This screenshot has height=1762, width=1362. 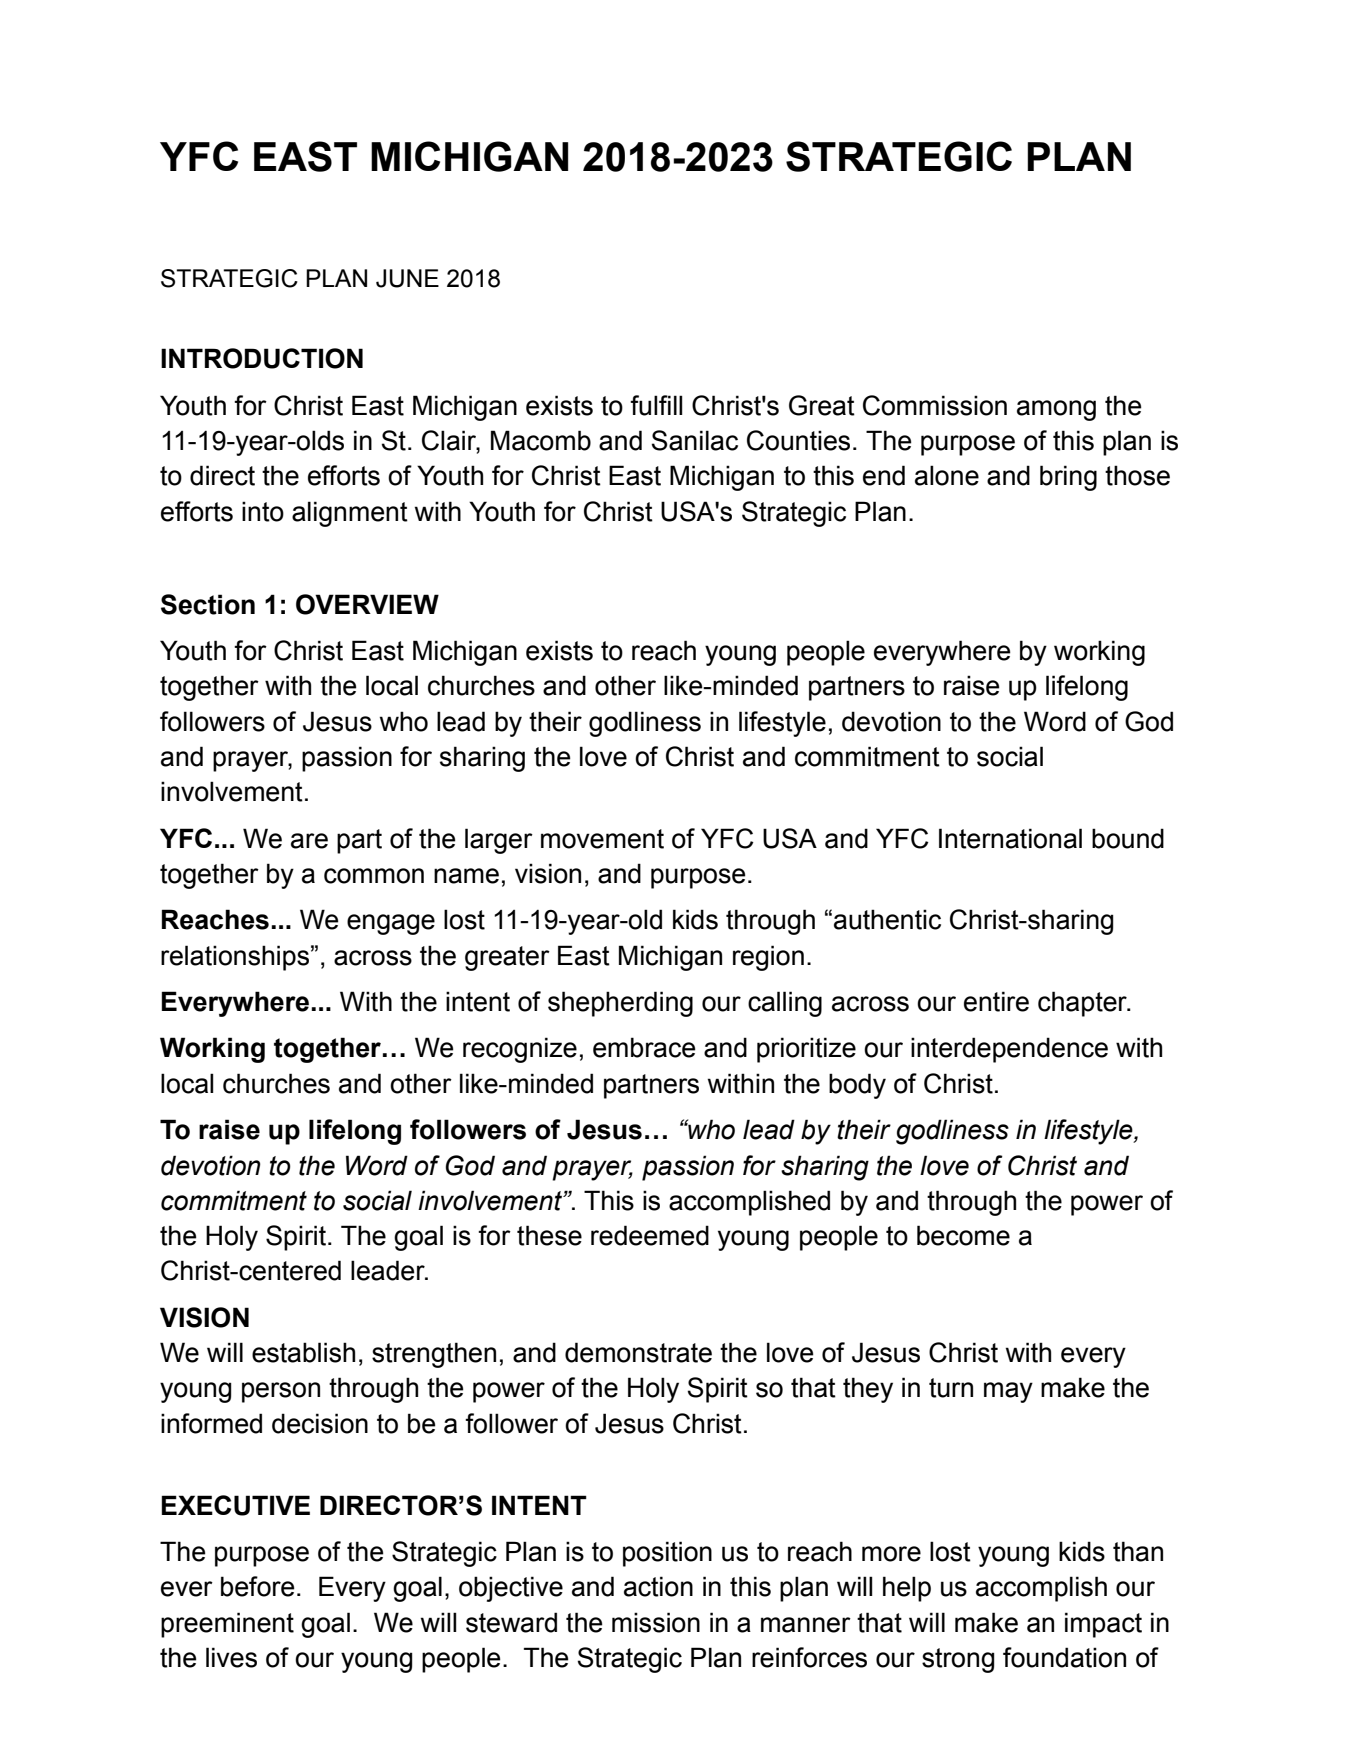 What do you see at coordinates (638, 1352) in the screenshot?
I see `demonstrate` at bounding box center [638, 1352].
